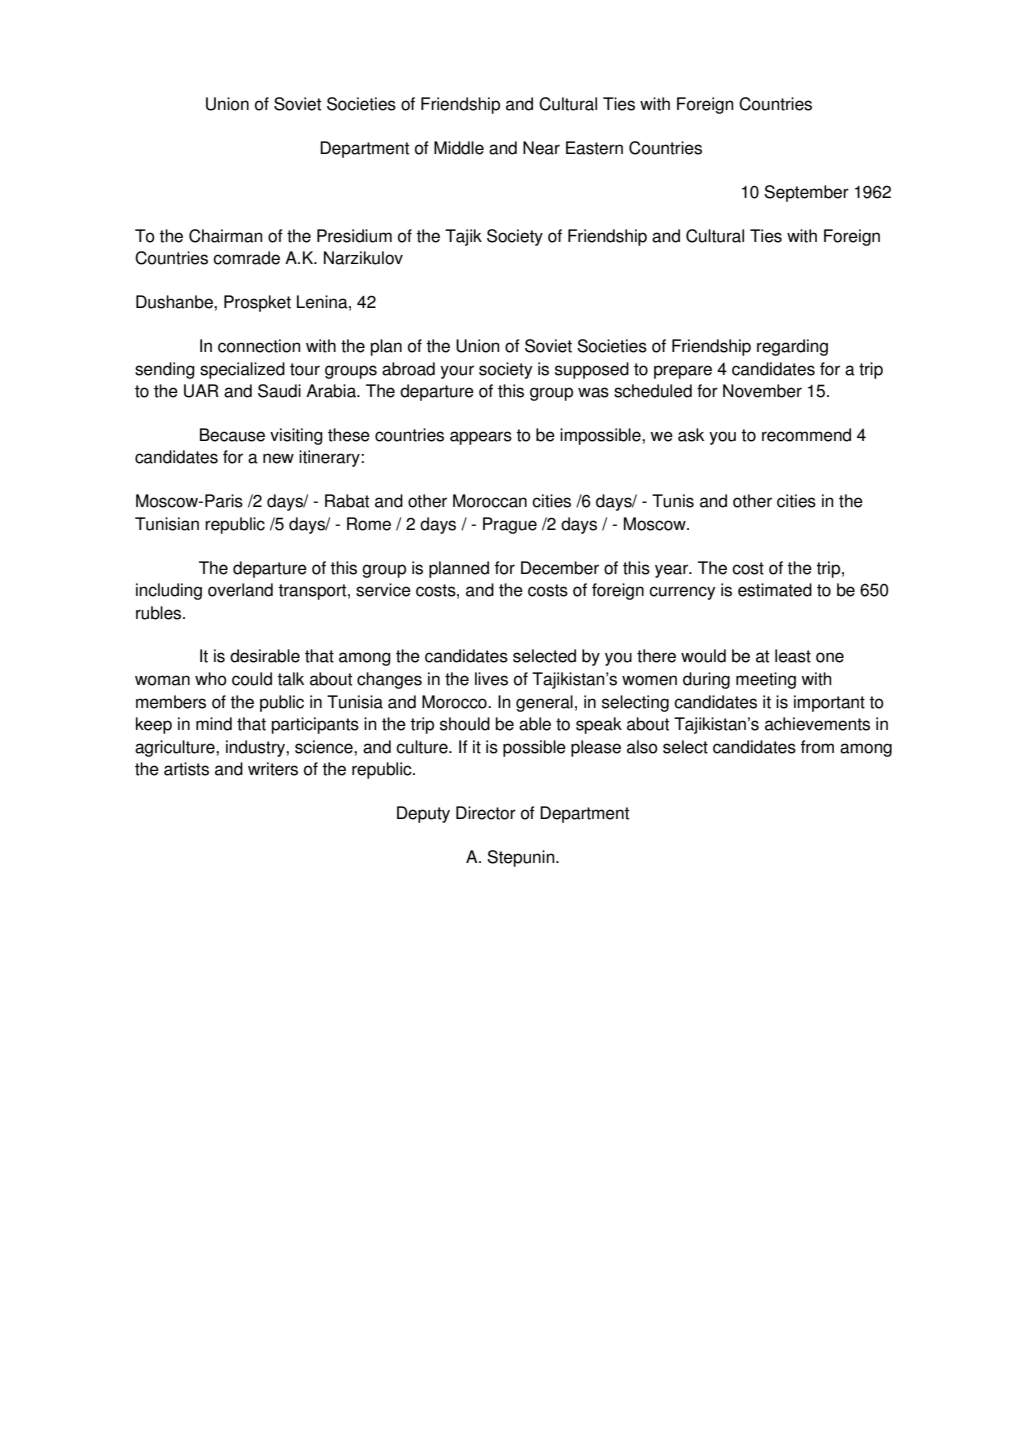 The image size is (1028, 1454). What do you see at coordinates (793, 656) in the screenshot?
I see `least` at bounding box center [793, 656].
